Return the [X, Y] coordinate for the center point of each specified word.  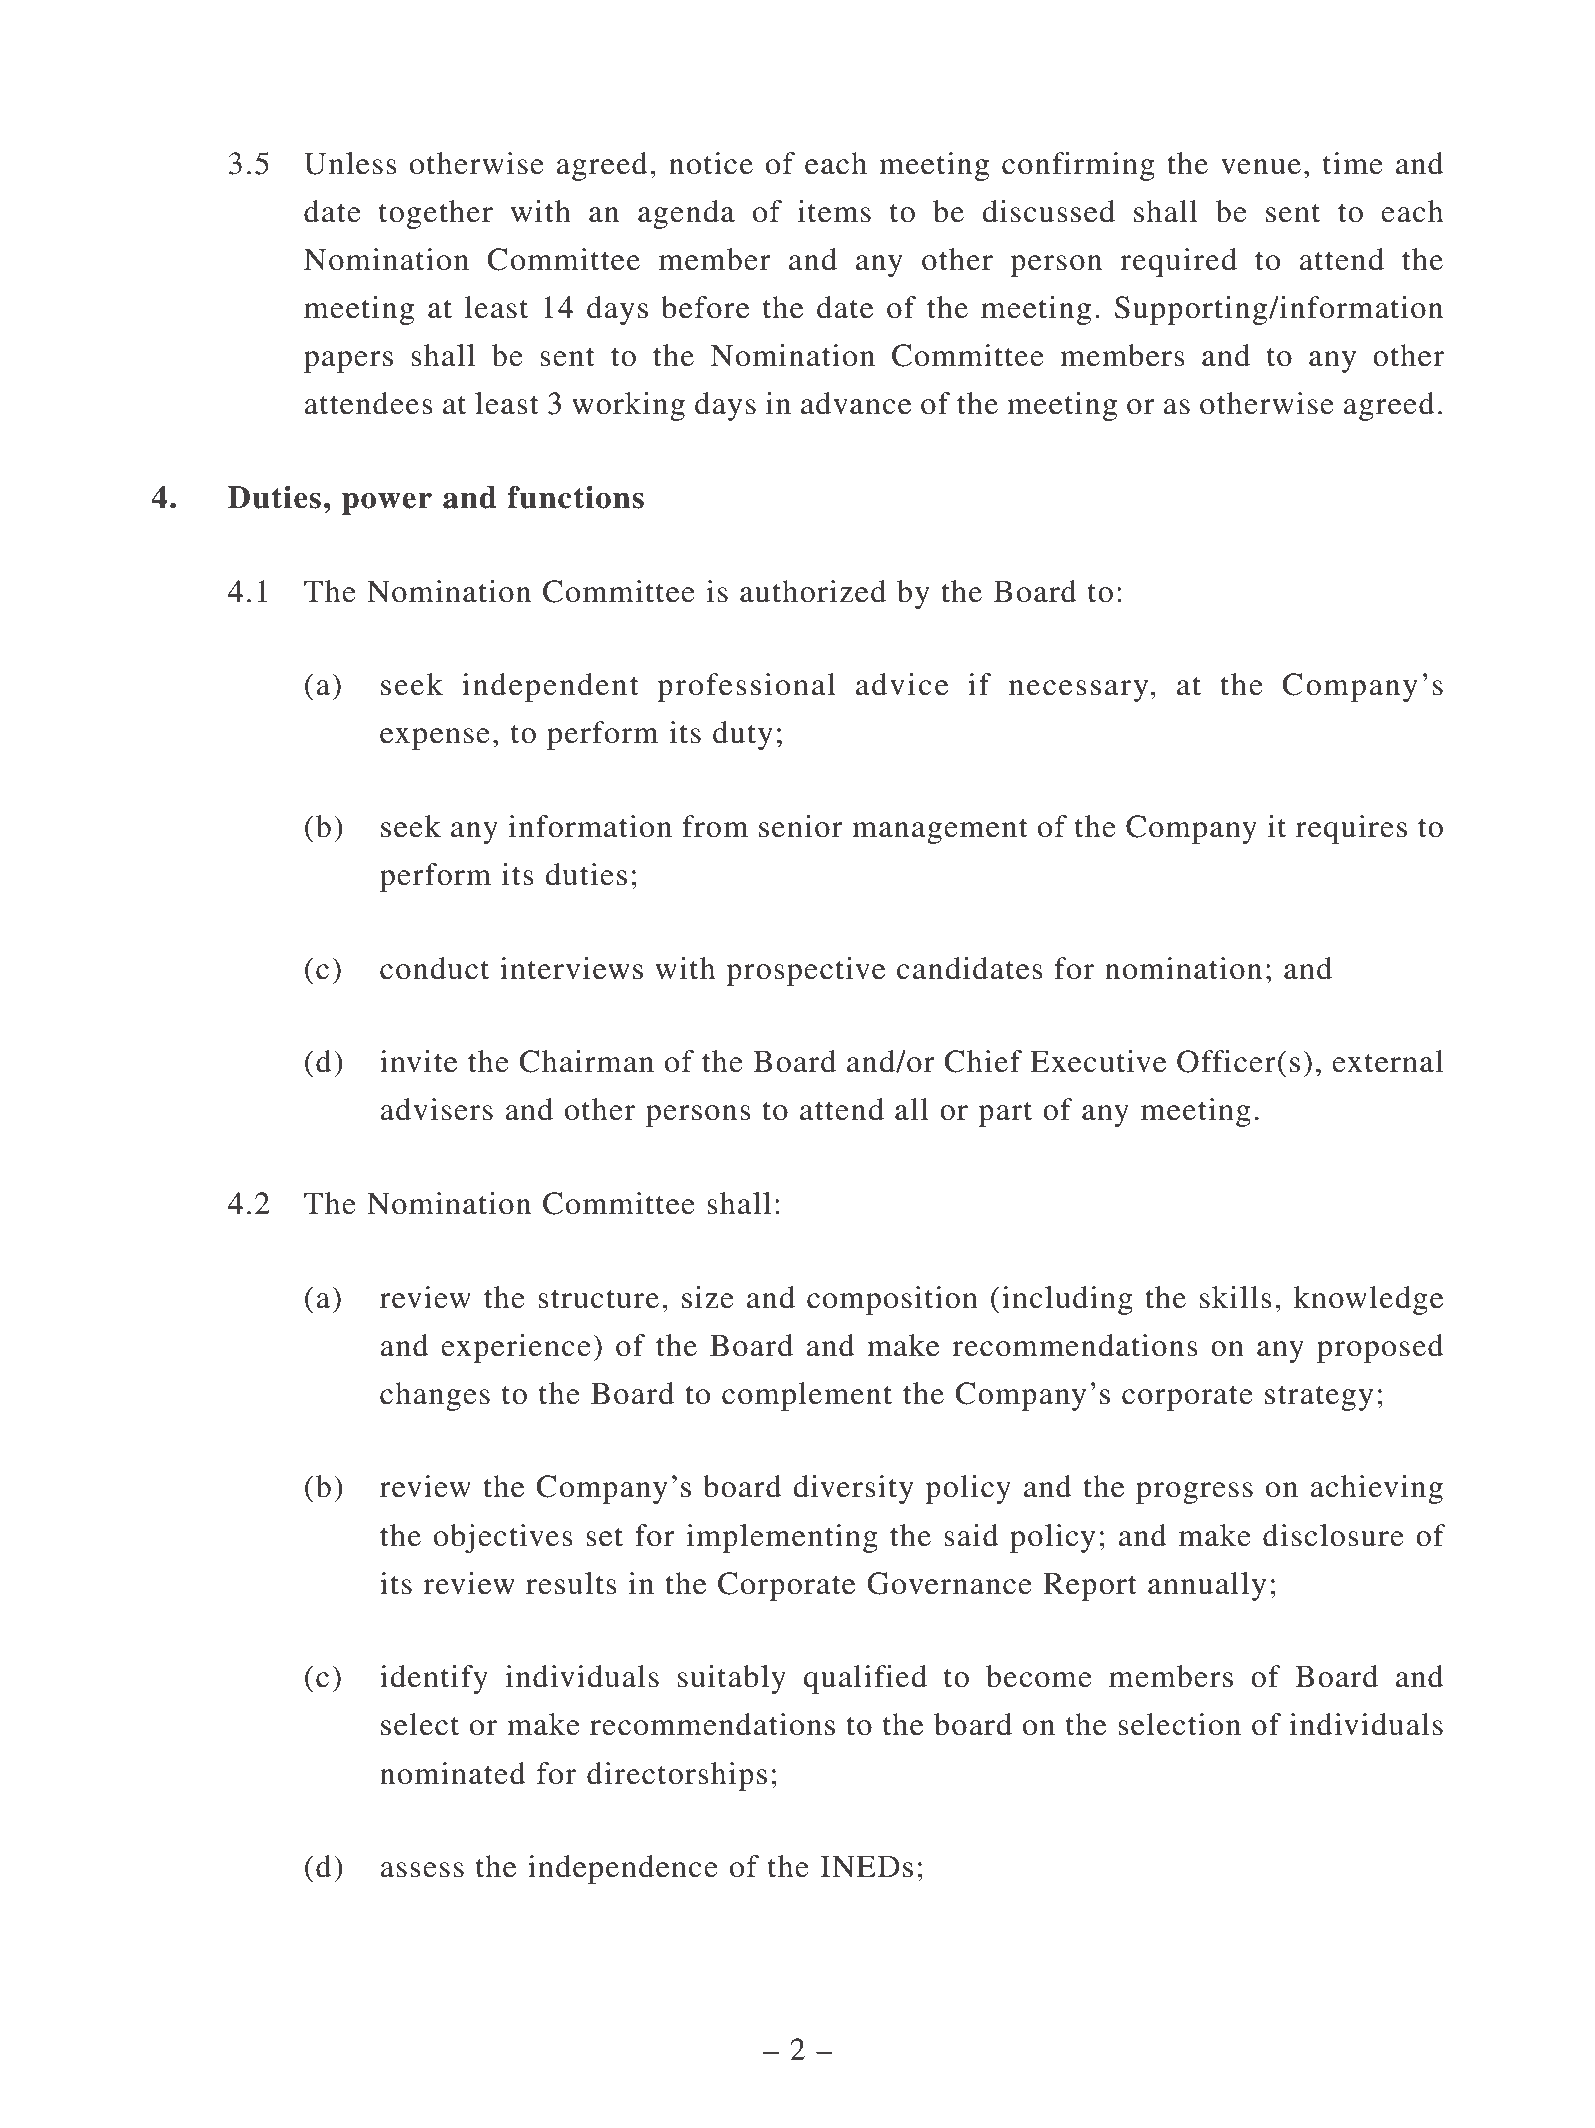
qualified [865, 1679]
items [834, 211]
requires [1351, 829]
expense [435, 739]
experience [516, 1348]
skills [1236, 1297]
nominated [453, 1773]
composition [892, 1300]
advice [902, 684]
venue [1261, 167]
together [436, 214]
